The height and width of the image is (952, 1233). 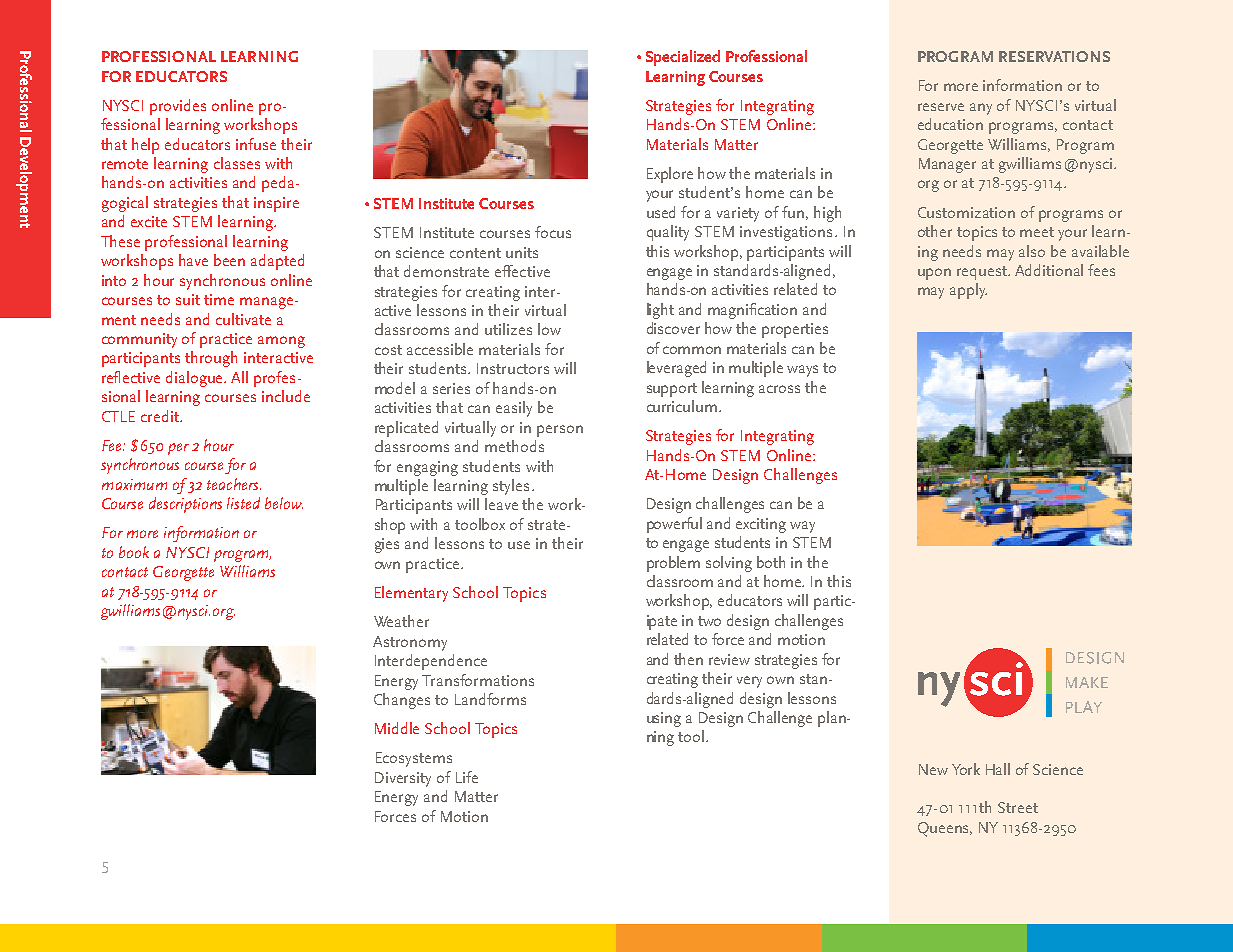 What do you see at coordinates (683, 58) in the image?
I see `Specialized` at bounding box center [683, 58].
